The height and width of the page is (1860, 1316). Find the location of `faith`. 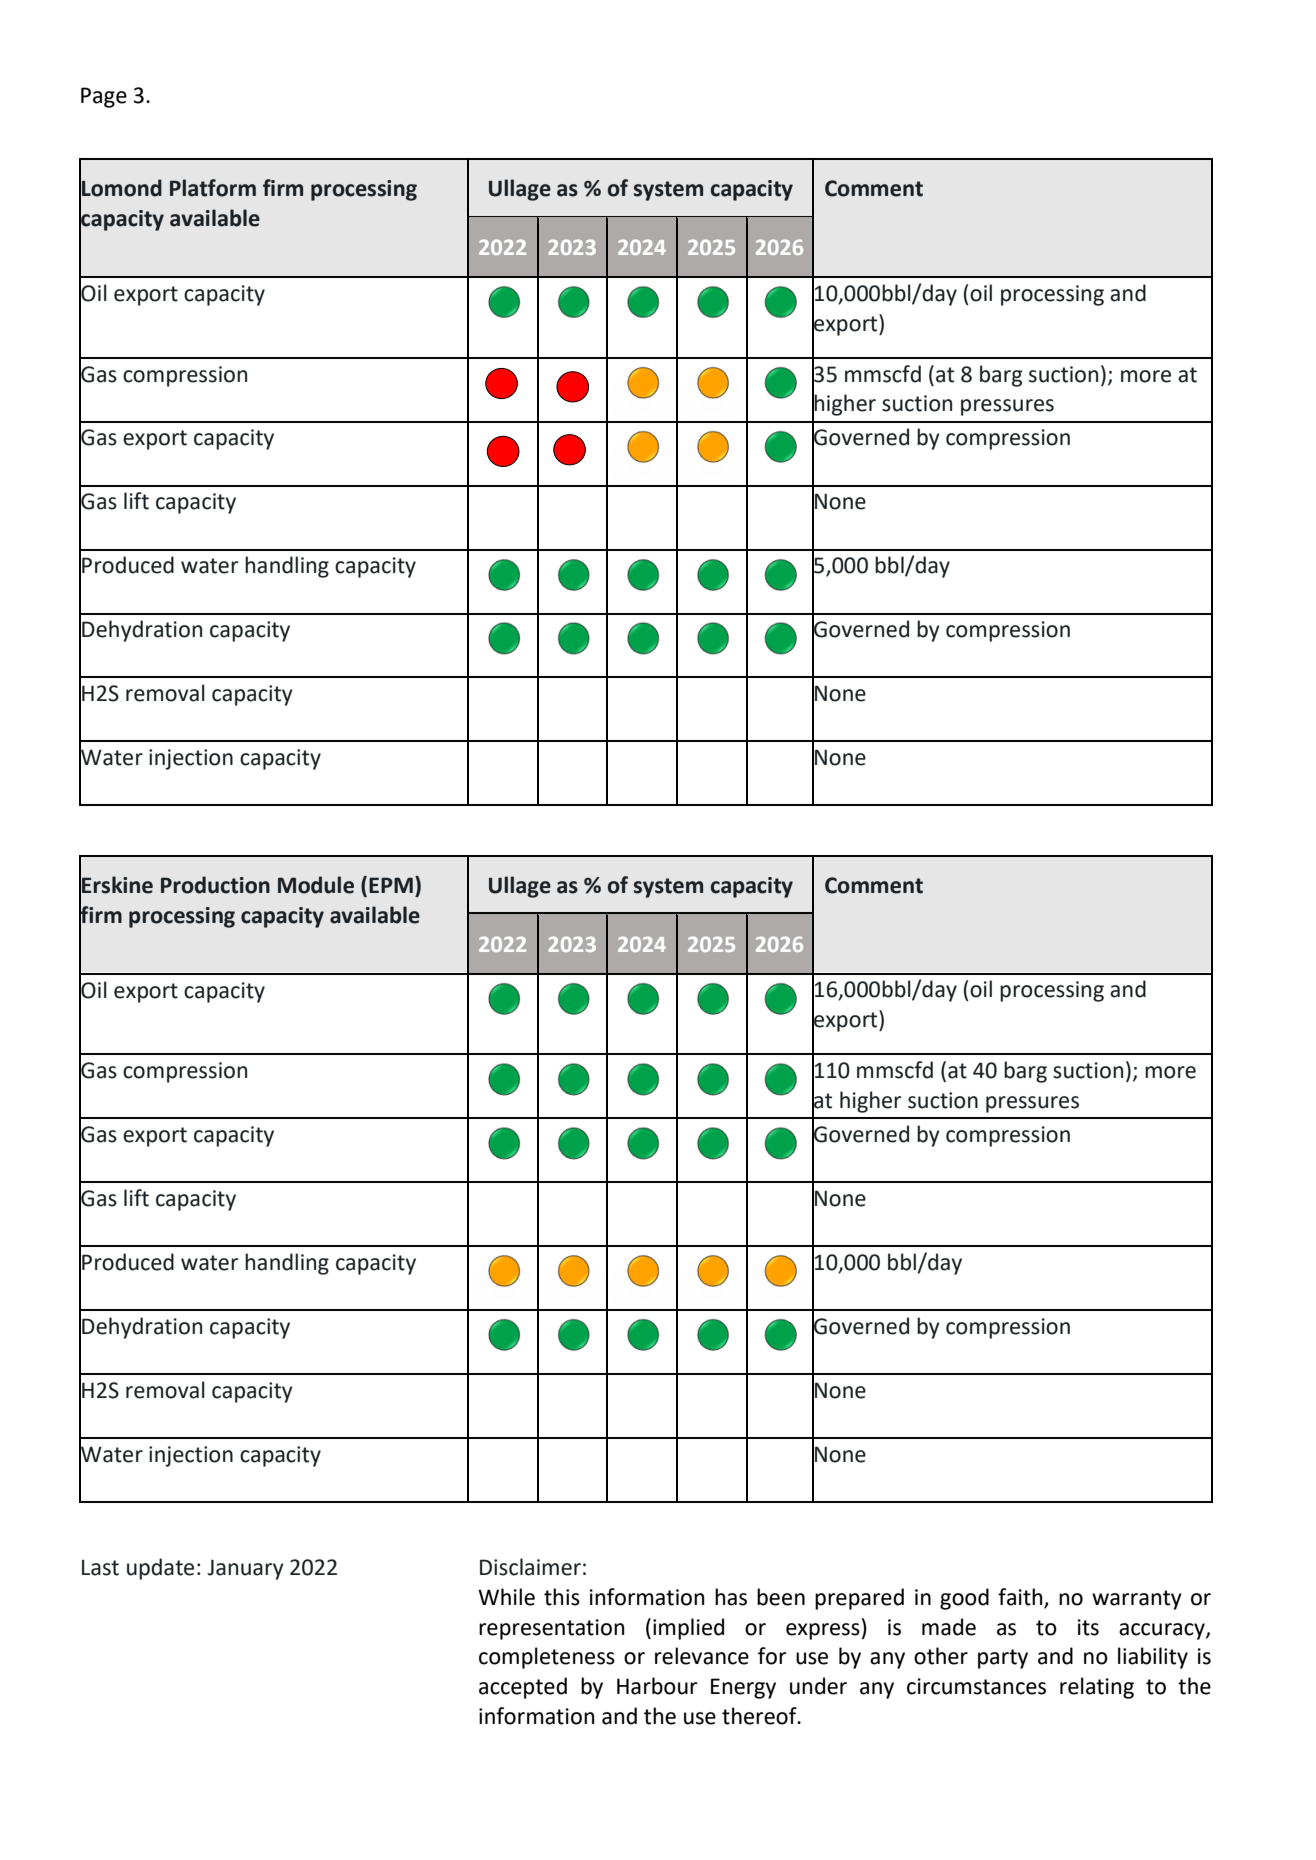

faith is located at coordinates (1021, 1598).
